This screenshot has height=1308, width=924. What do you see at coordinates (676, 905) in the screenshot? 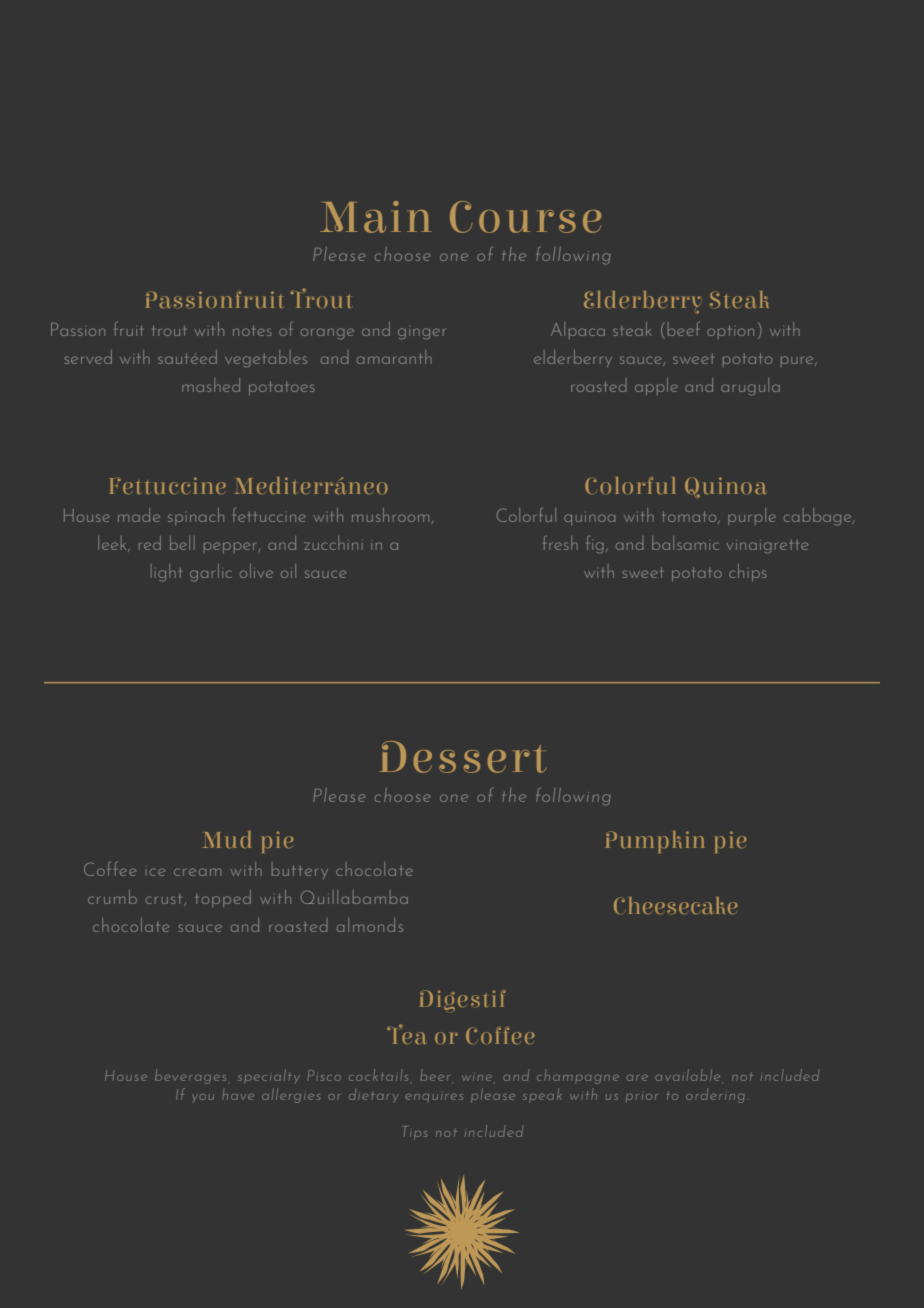
I see `Cheesecake` at bounding box center [676, 905].
